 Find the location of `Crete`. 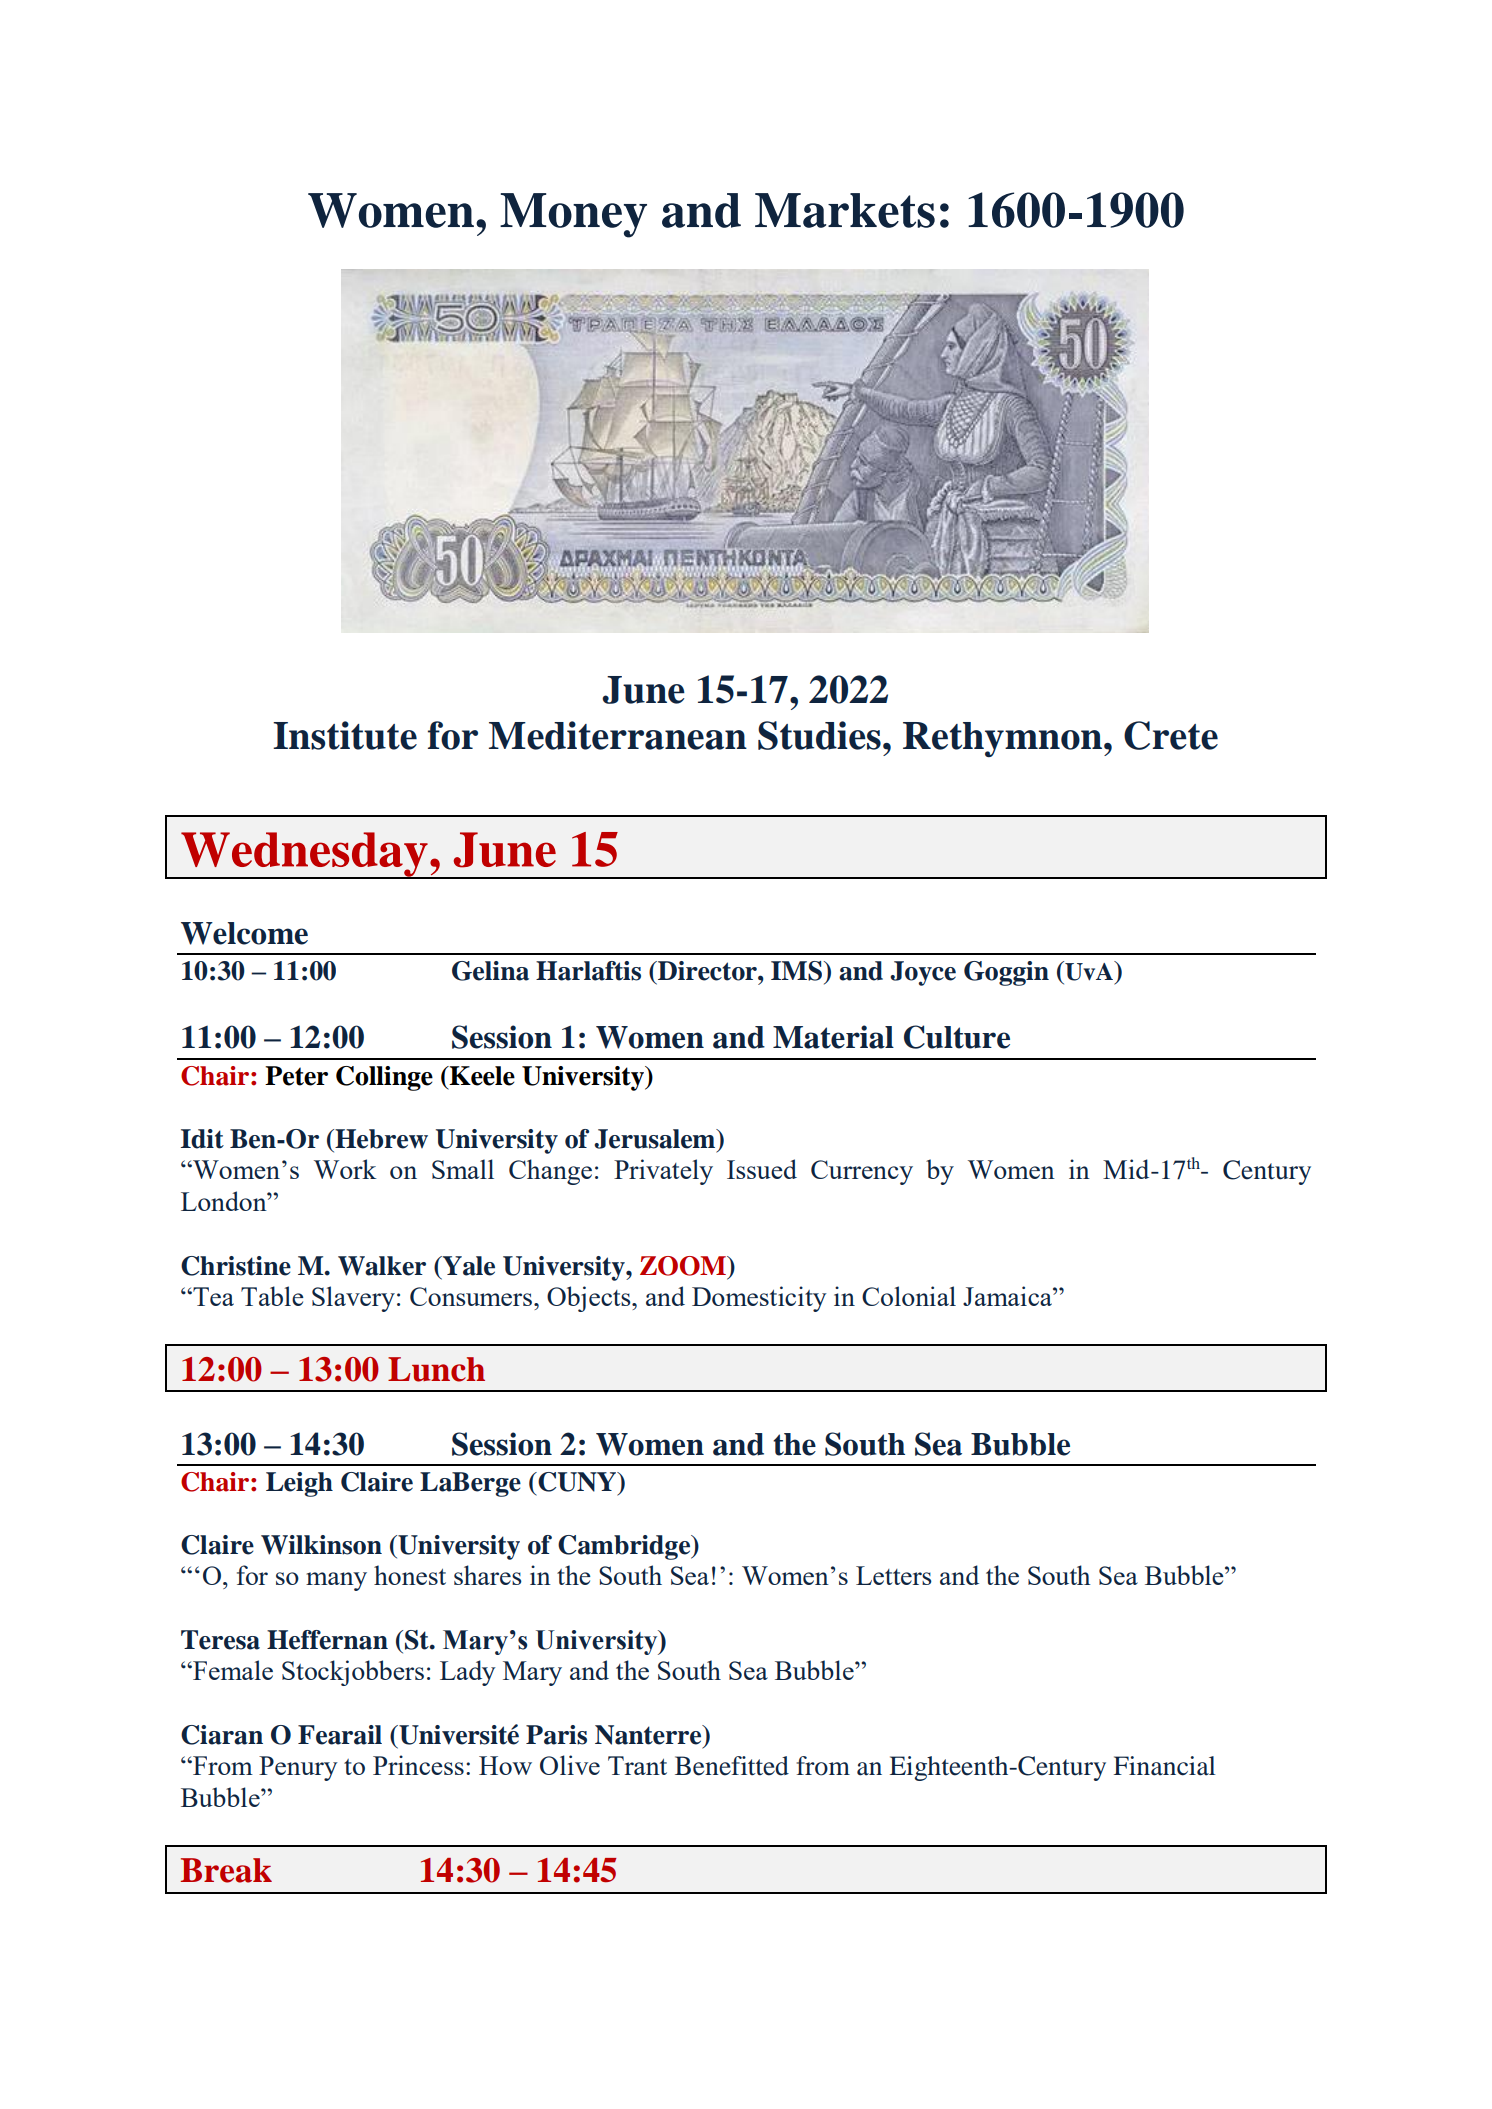

Crete is located at coordinates (1171, 735).
